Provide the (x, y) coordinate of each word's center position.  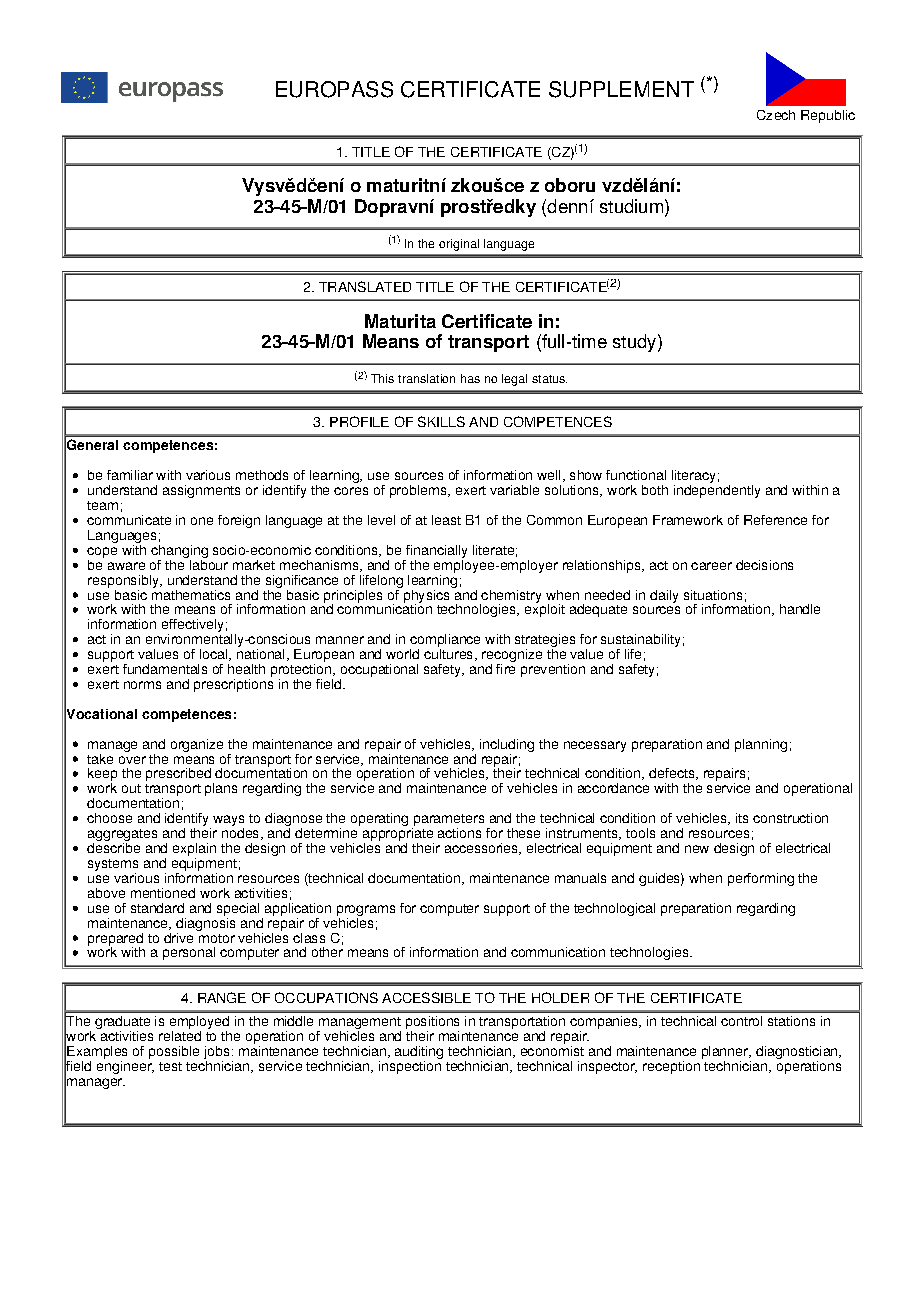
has (470, 378)
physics (425, 596)
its (742, 818)
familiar (130, 475)
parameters (448, 821)
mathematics (191, 593)
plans (221, 789)
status (549, 379)
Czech (776, 115)
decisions (764, 565)
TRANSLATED (365, 286)
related (180, 1034)
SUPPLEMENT (621, 89)
